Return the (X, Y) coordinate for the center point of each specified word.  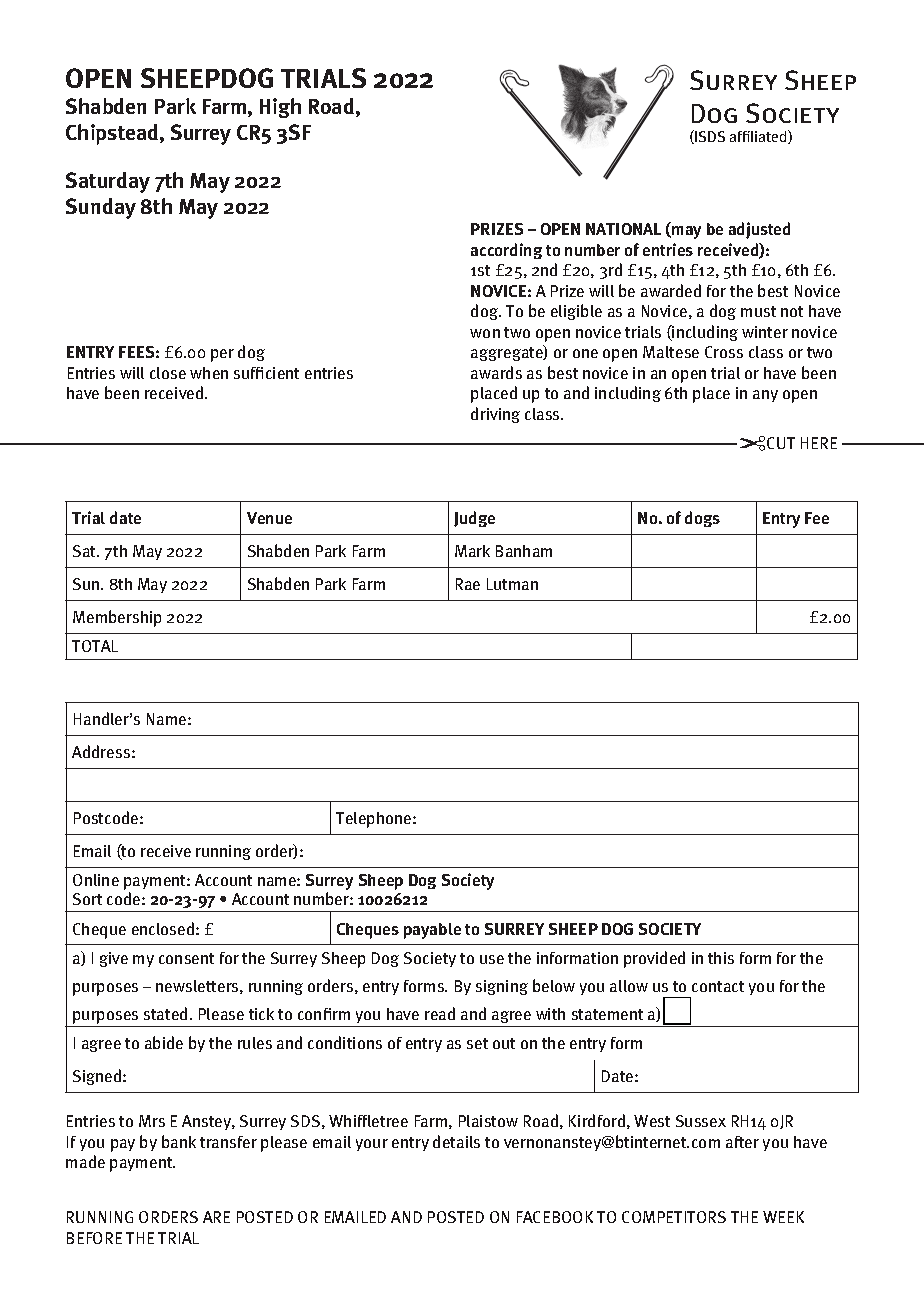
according (506, 251)
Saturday (108, 182)
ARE (216, 1217)
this (721, 958)
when (209, 373)
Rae (468, 584)
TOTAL (95, 646)
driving (495, 415)
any (765, 396)
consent (186, 958)
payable (432, 931)
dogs (702, 519)
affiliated (759, 137)
